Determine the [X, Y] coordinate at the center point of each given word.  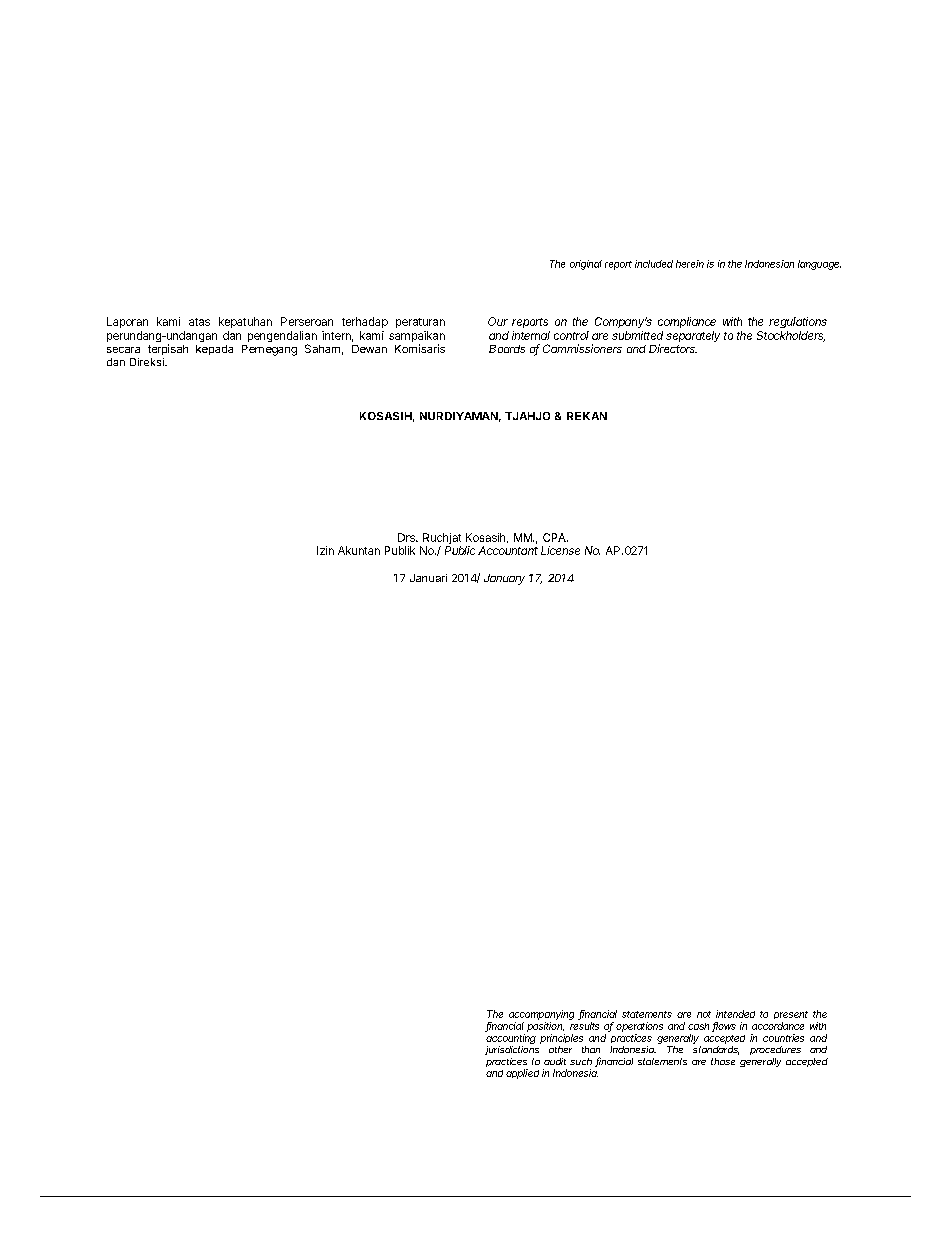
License [560, 550]
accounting [511, 1039]
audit [555, 1061]
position [545, 1027]
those [723, 1061]
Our [498, 321]
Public [460, 550]
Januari [428, 578]
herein [690, 264]
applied [522, 1074]
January [504, 579]
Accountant [508, 550]
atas [199, 322]
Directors [673, 348]
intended [735, 1014]
